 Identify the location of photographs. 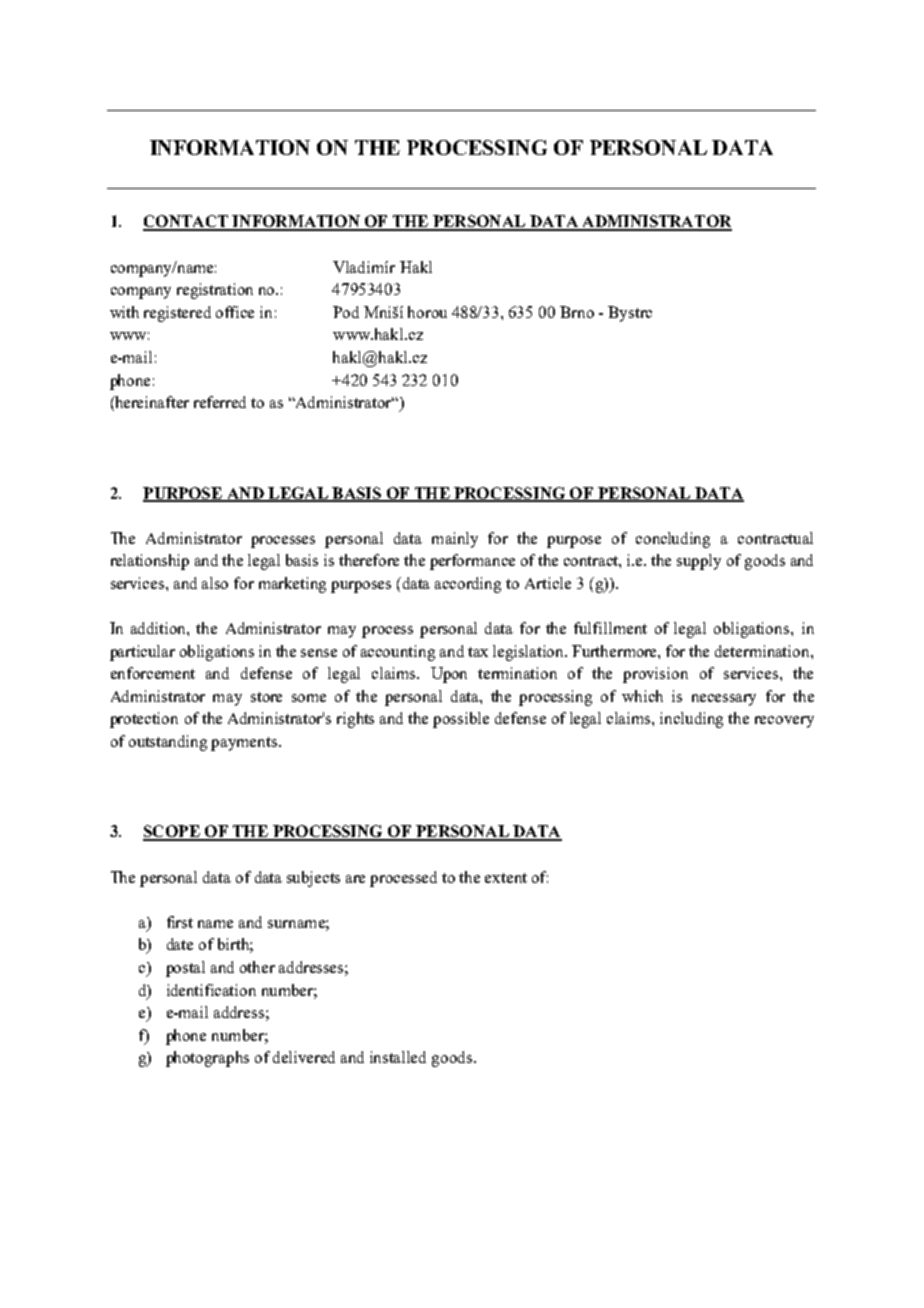
(207, 1059).
